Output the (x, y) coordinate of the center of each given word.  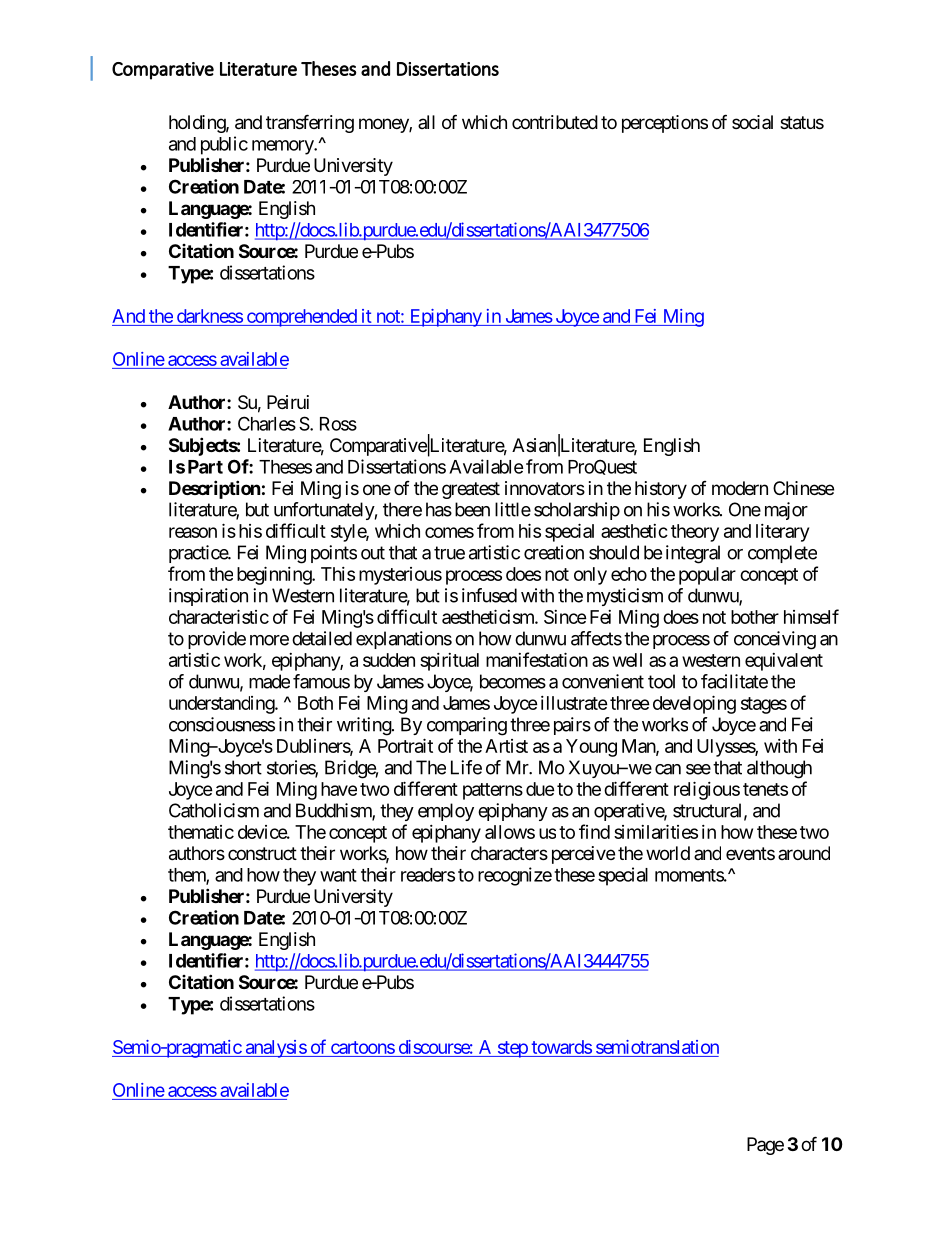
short (243, 767)
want (338, 875)
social (752, 122)
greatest (471, 490)
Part (205, 467)
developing (694, 704)
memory (283, 147)
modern (740, 488)
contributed (555, 122)
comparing (467, 726)
